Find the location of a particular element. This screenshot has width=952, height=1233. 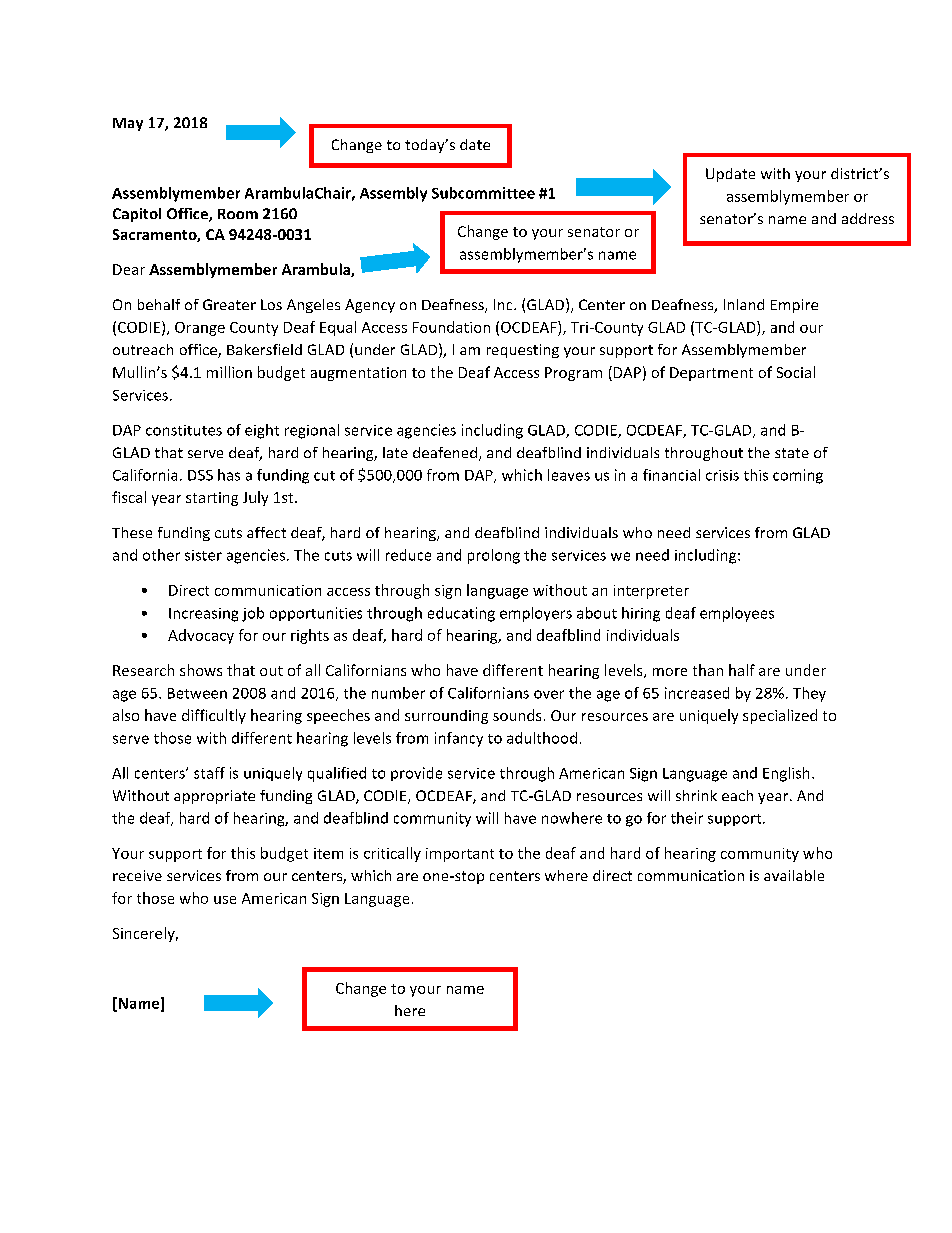

employees is located at coordinates (737, 614).
